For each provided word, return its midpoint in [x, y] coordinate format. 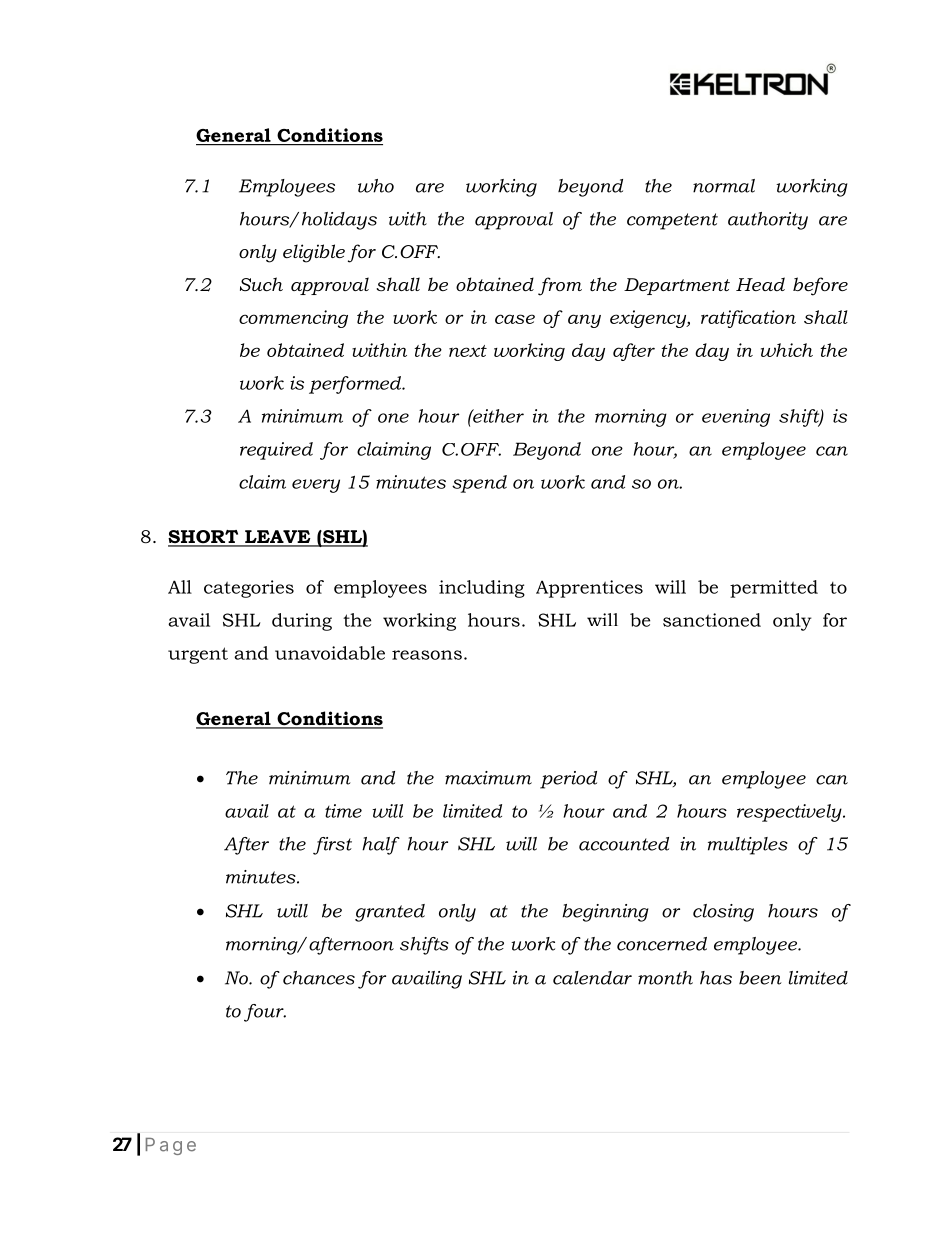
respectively [790, 813]
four [265, 1013]
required [276, 451]
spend [479, 484]
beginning [605, 913]
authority [768, 221]
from [560, 286]
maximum [488, 778]
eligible [314, 253]
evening [736, 418]
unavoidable [330, 653]
